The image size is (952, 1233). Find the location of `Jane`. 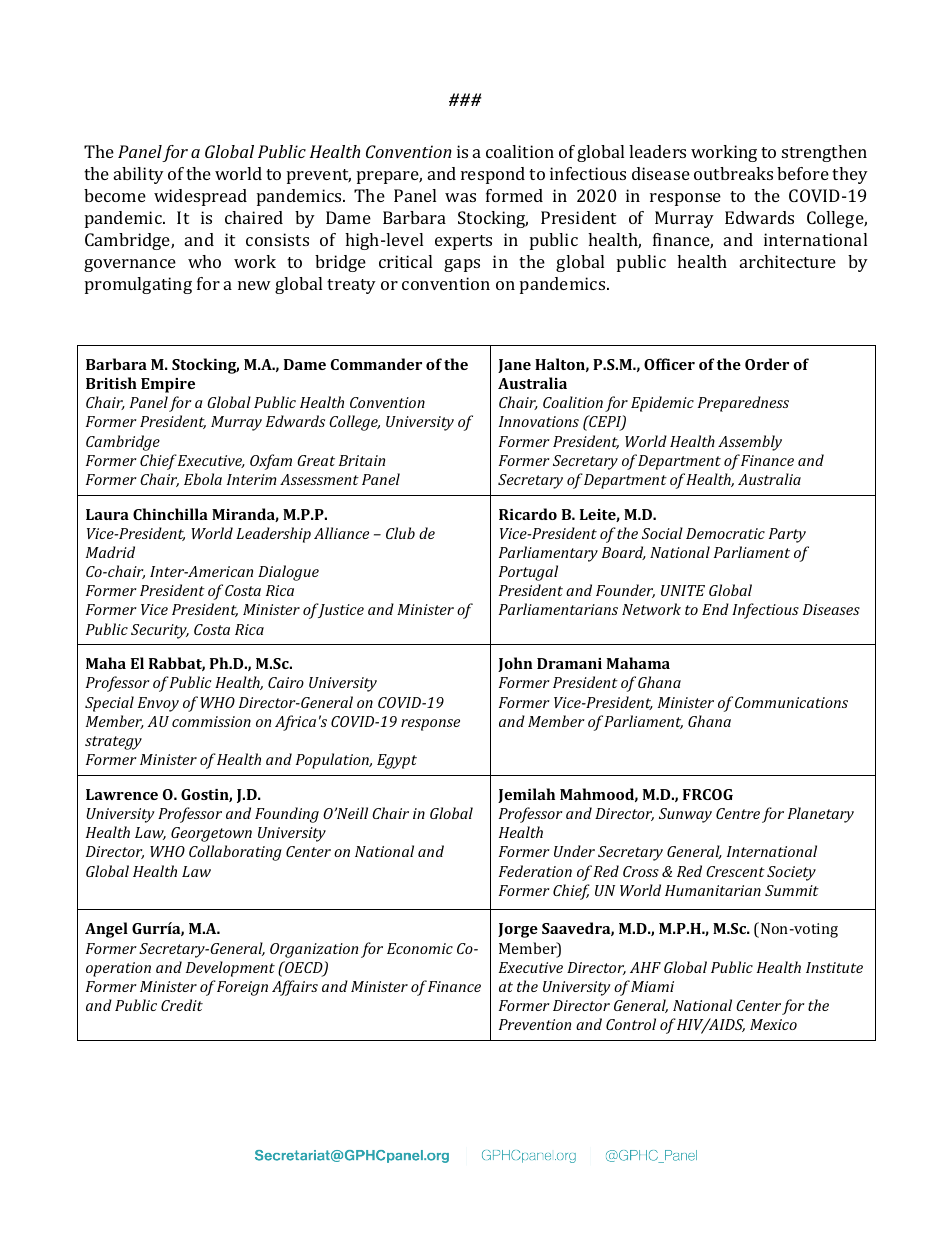

Jane is located at coordinates (514, 366).
